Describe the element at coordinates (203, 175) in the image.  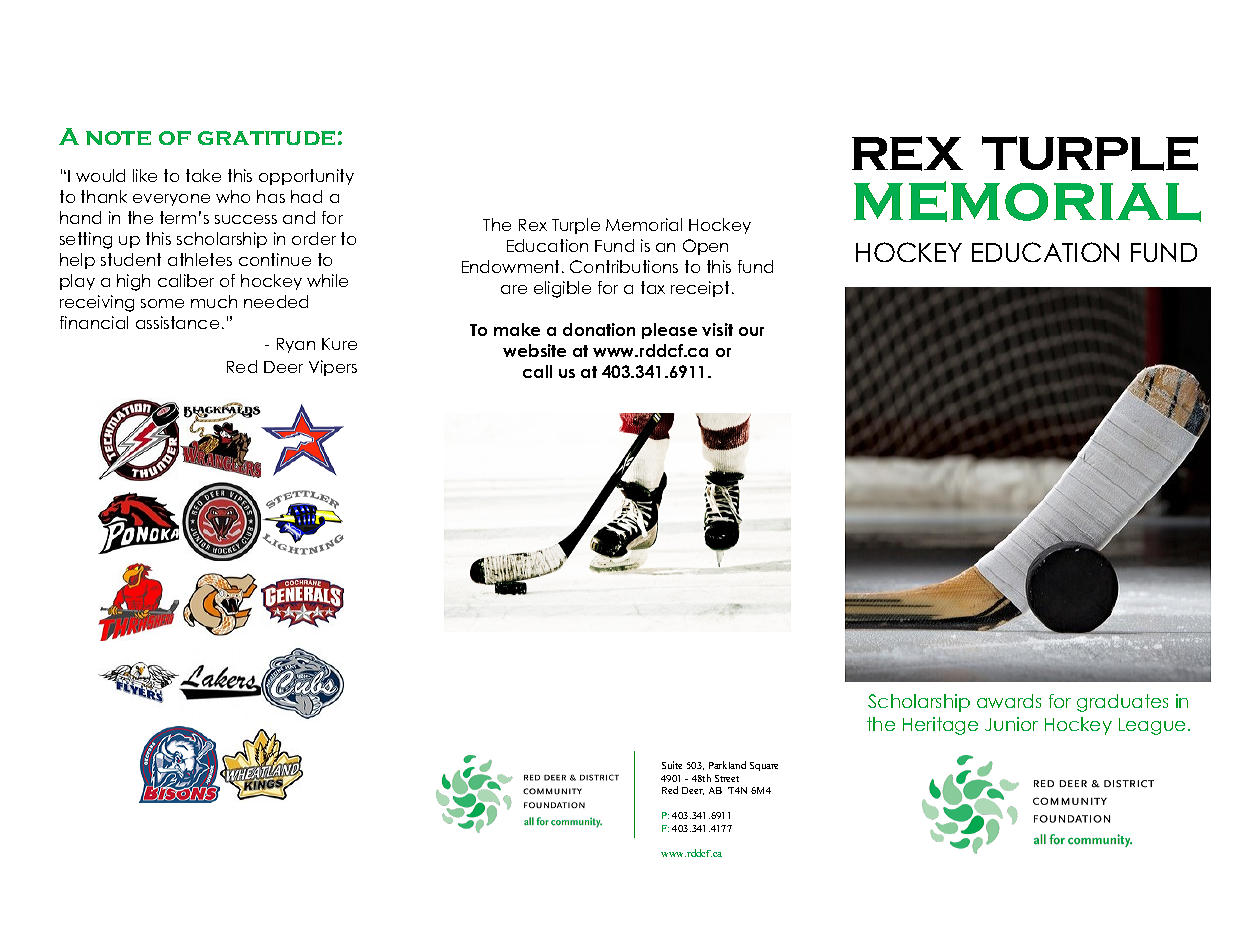
I see `take` at that location.
